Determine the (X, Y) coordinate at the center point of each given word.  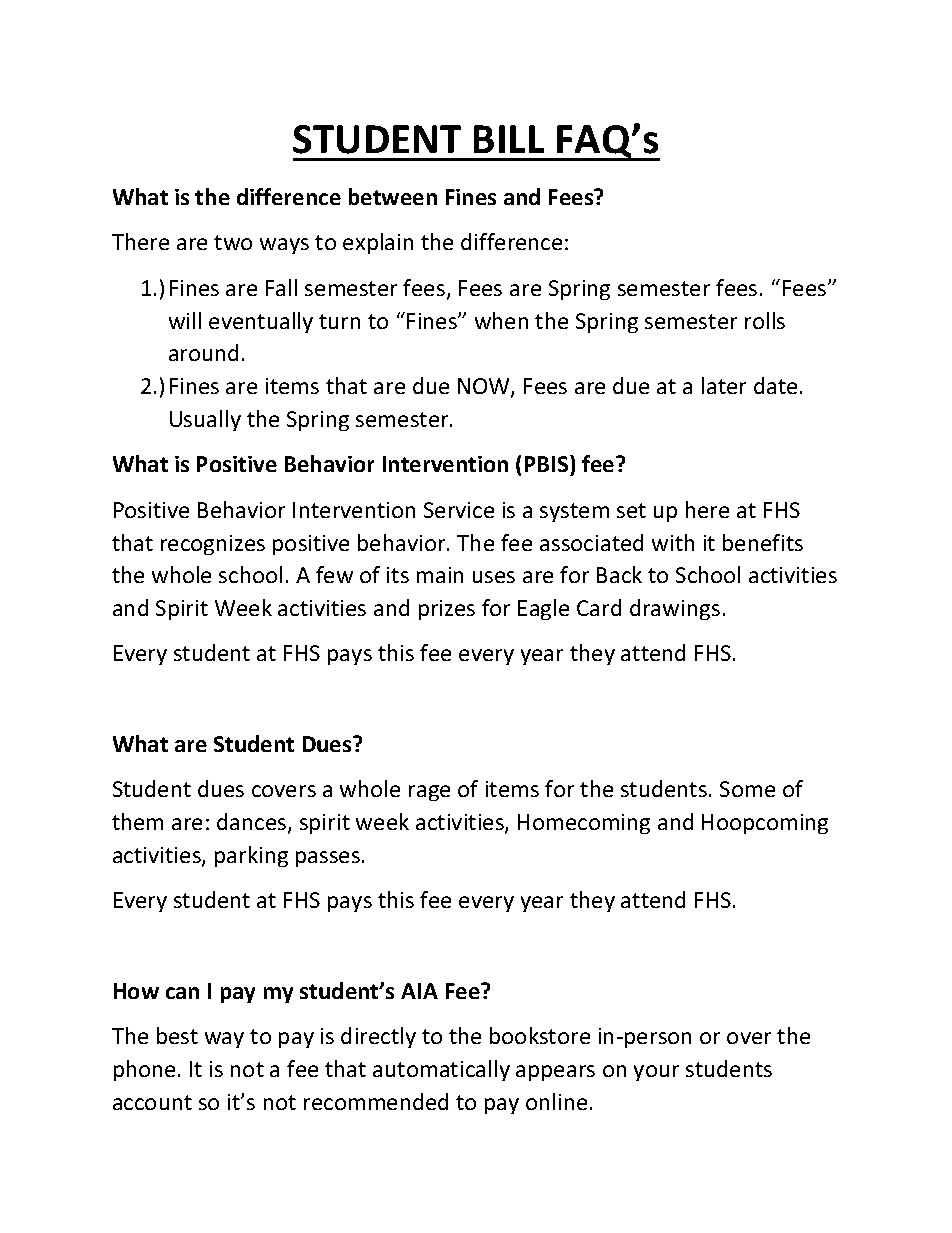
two (233, 242)
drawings (675, 609)
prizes (447, 610)
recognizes (213, 545)
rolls (765, 320)
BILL (509, 139)
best (177, 1035)
